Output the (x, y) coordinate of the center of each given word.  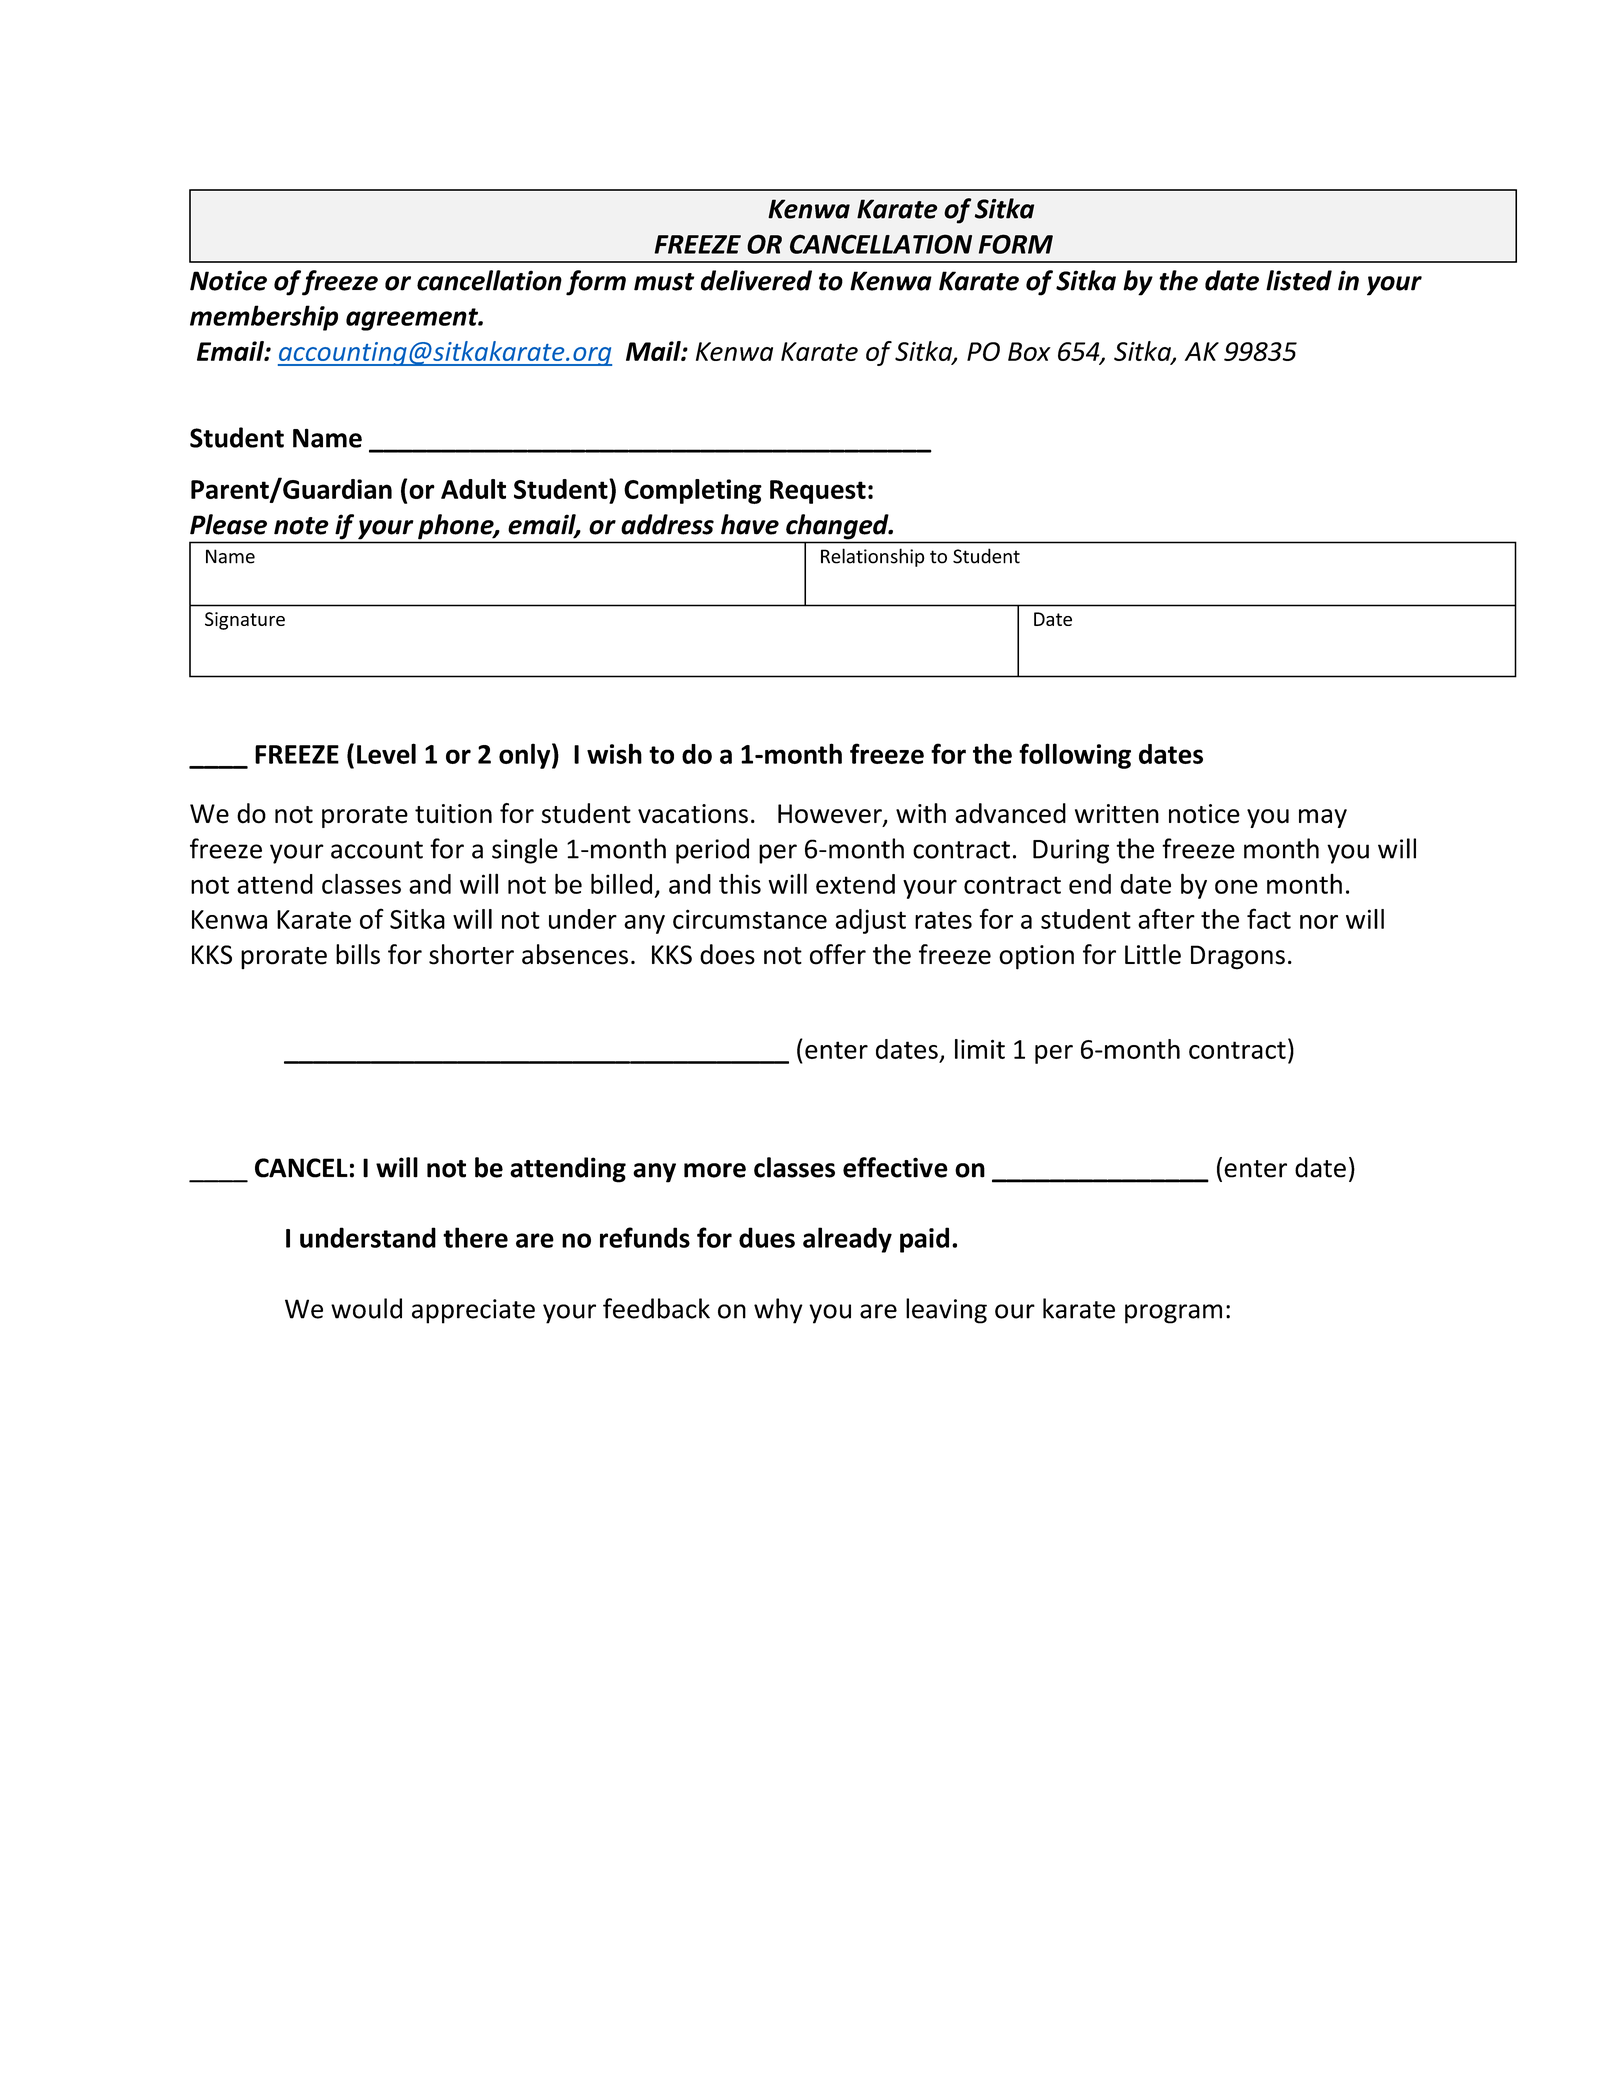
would (366, 1308)
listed (1299, 280)
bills (358, 954)
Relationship (873, 557)
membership (264, 318)
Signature (245, 621)
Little (1153, 954)
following (1075, 756)
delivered (756, 280)
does (727, 954)
